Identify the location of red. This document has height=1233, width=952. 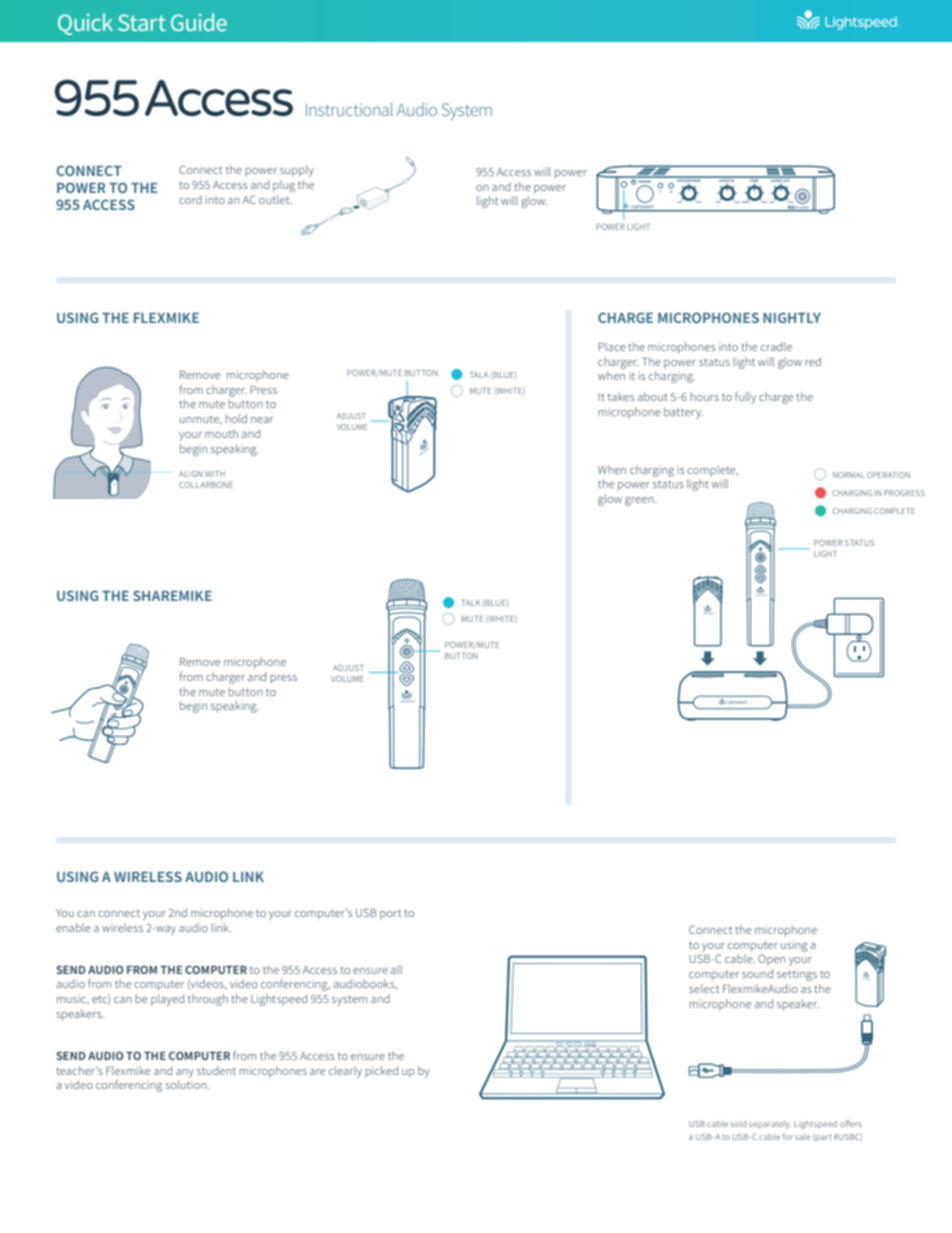
(813, 361).
